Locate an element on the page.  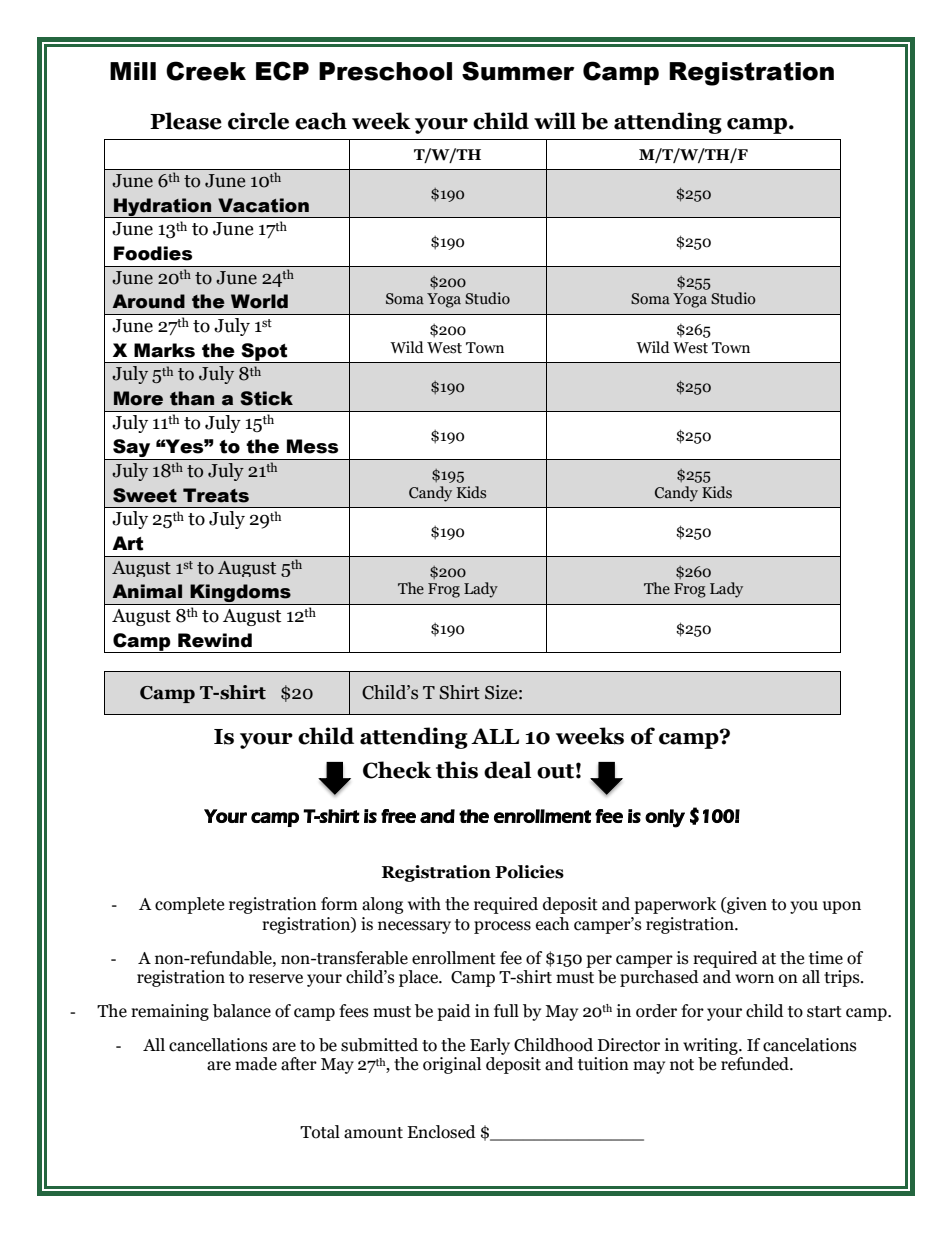
Summer is located at coordinates (518, 71).
